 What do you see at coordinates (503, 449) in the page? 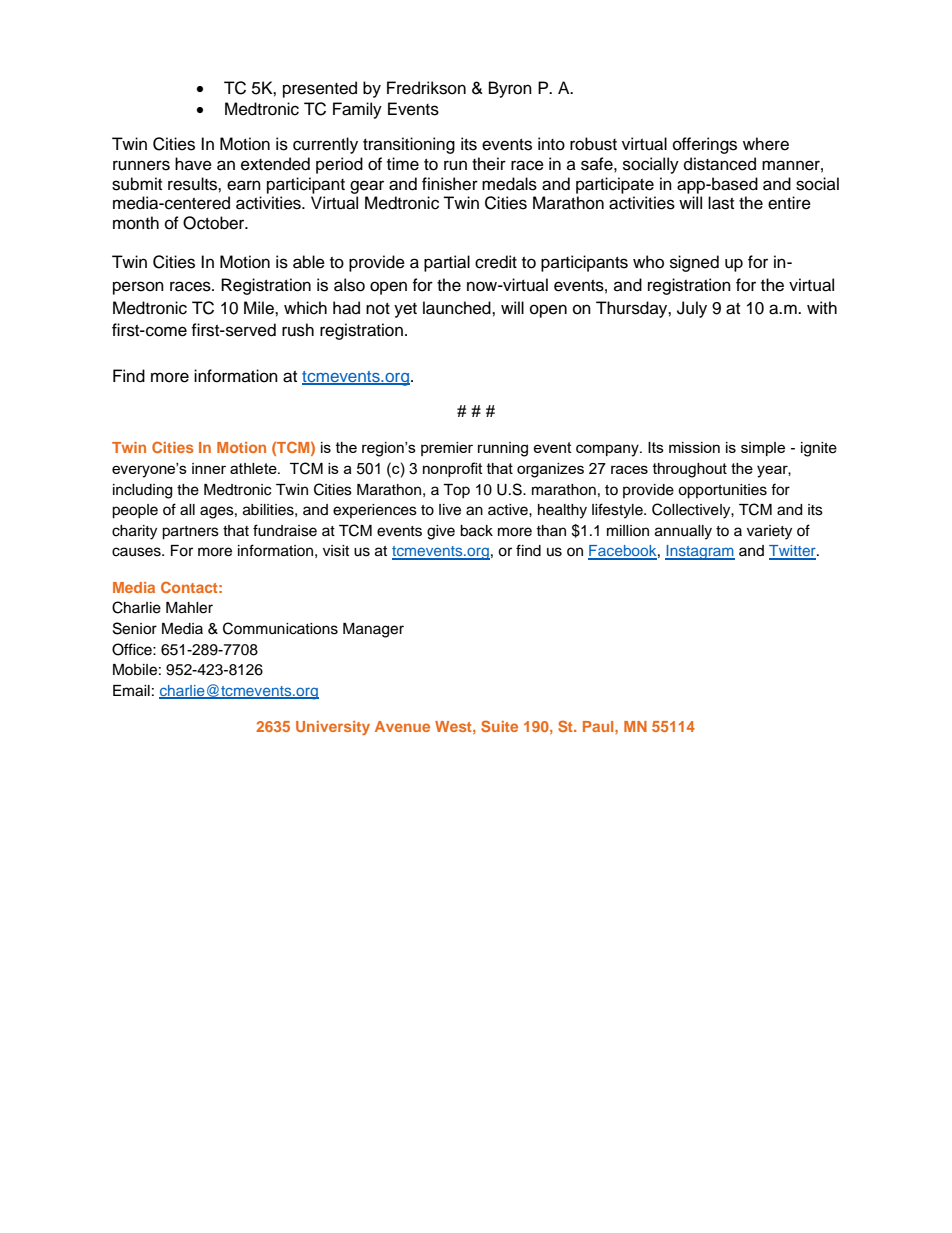
I see `running` at bounding box center [503, 449].
